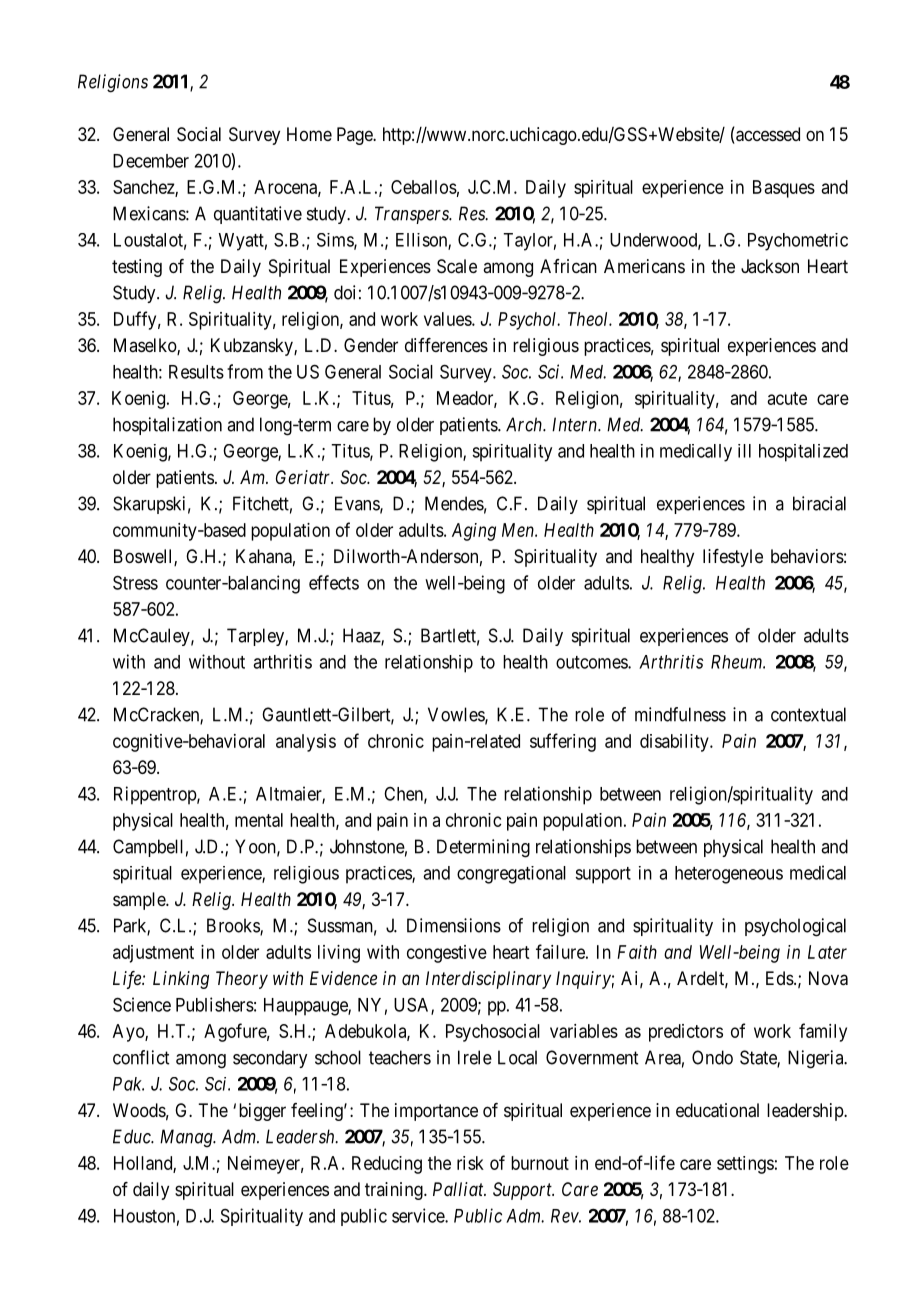  What do you see at coordinates (306, 743) in the document?
I see `analysis` at bounding box center [306, 743].
